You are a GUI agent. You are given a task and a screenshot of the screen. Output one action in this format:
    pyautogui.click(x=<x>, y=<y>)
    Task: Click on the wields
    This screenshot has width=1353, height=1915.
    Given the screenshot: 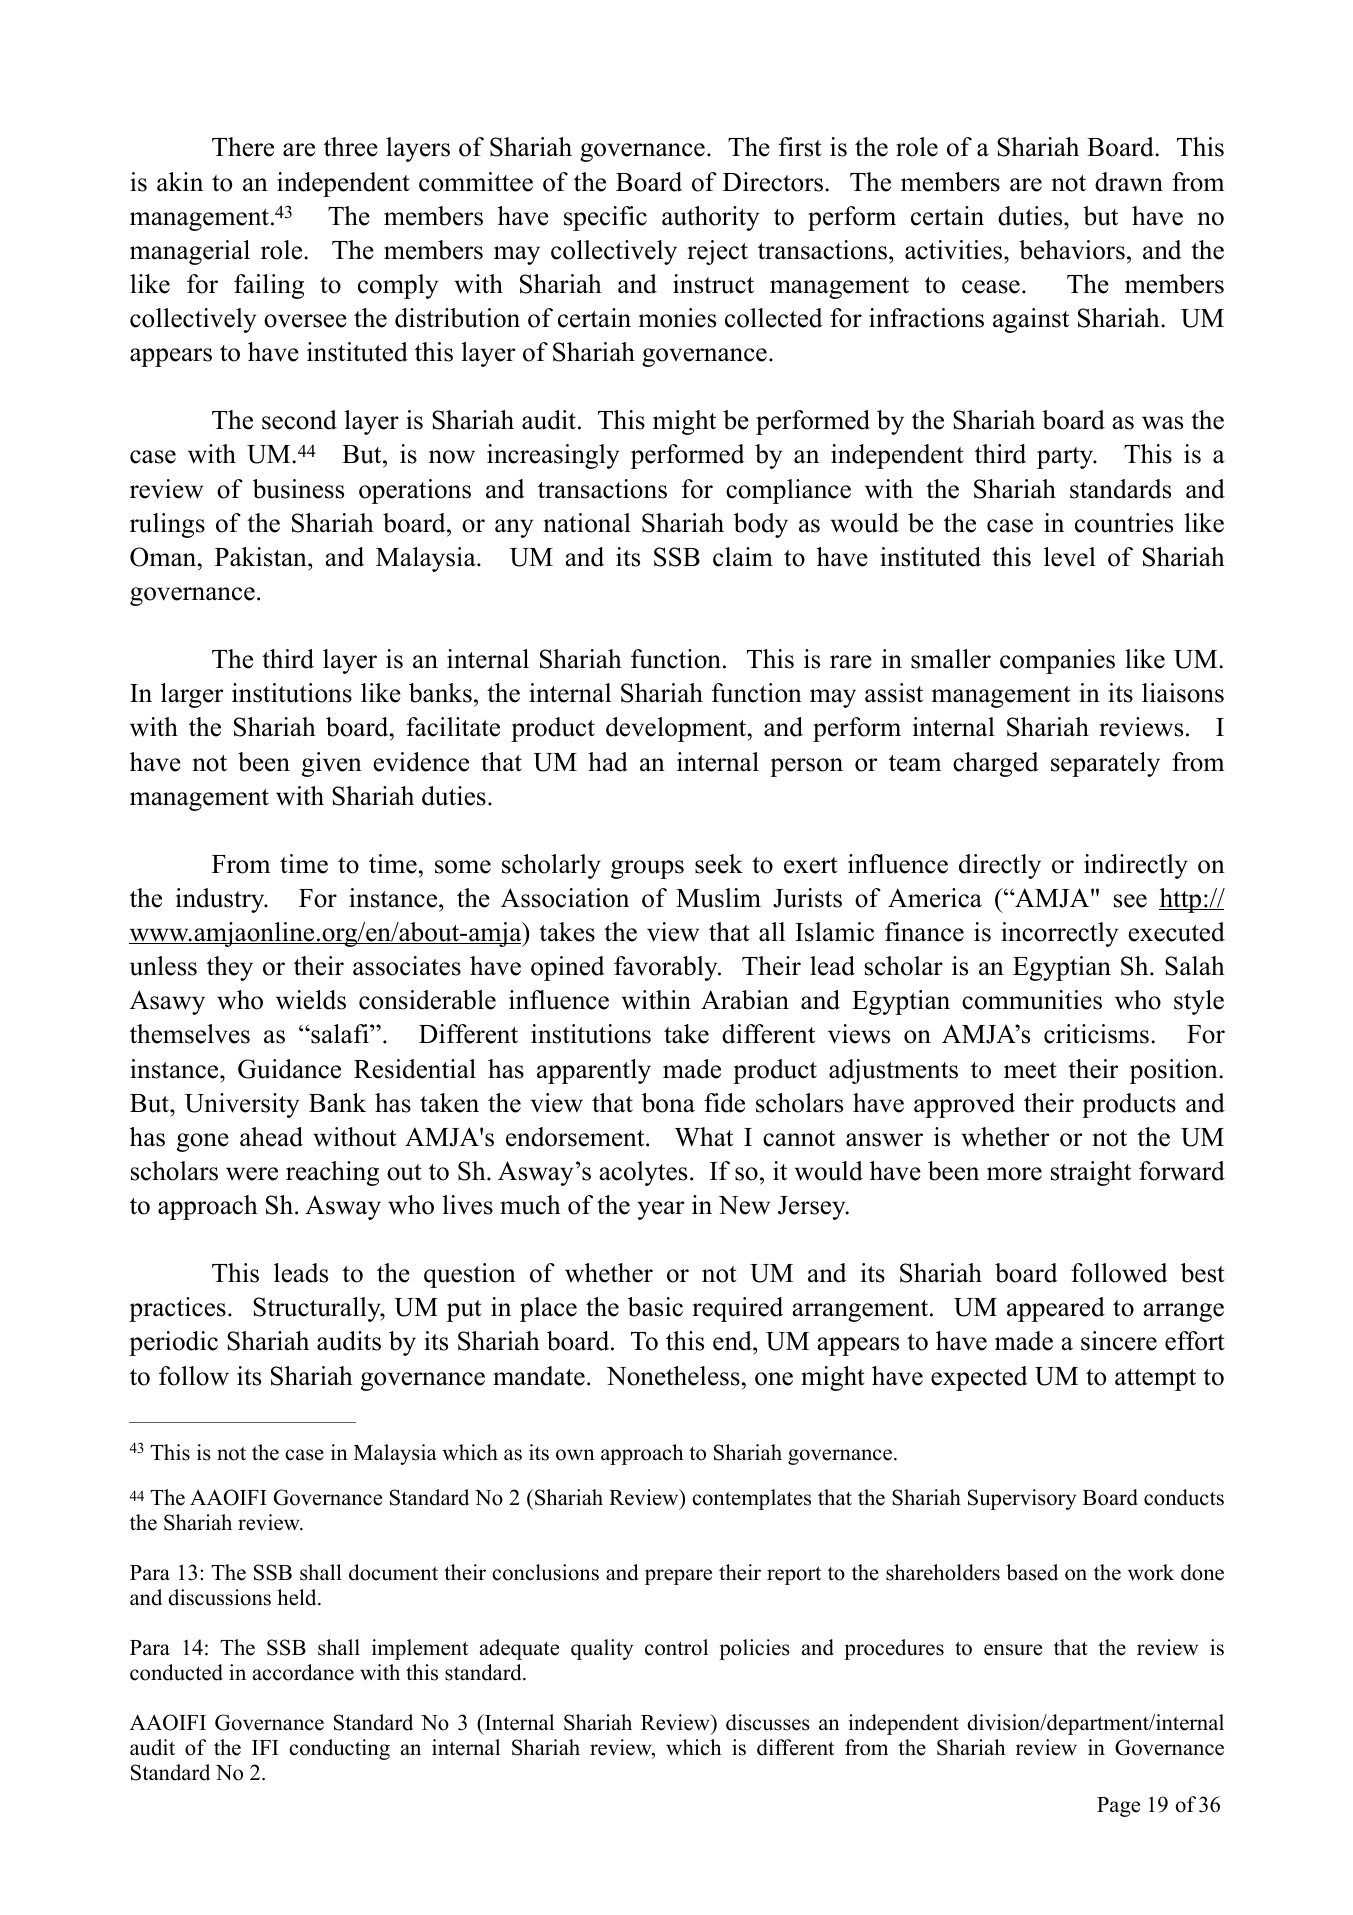 What is the action you would take?
    pyautogui.click(x=311, y=1000)
